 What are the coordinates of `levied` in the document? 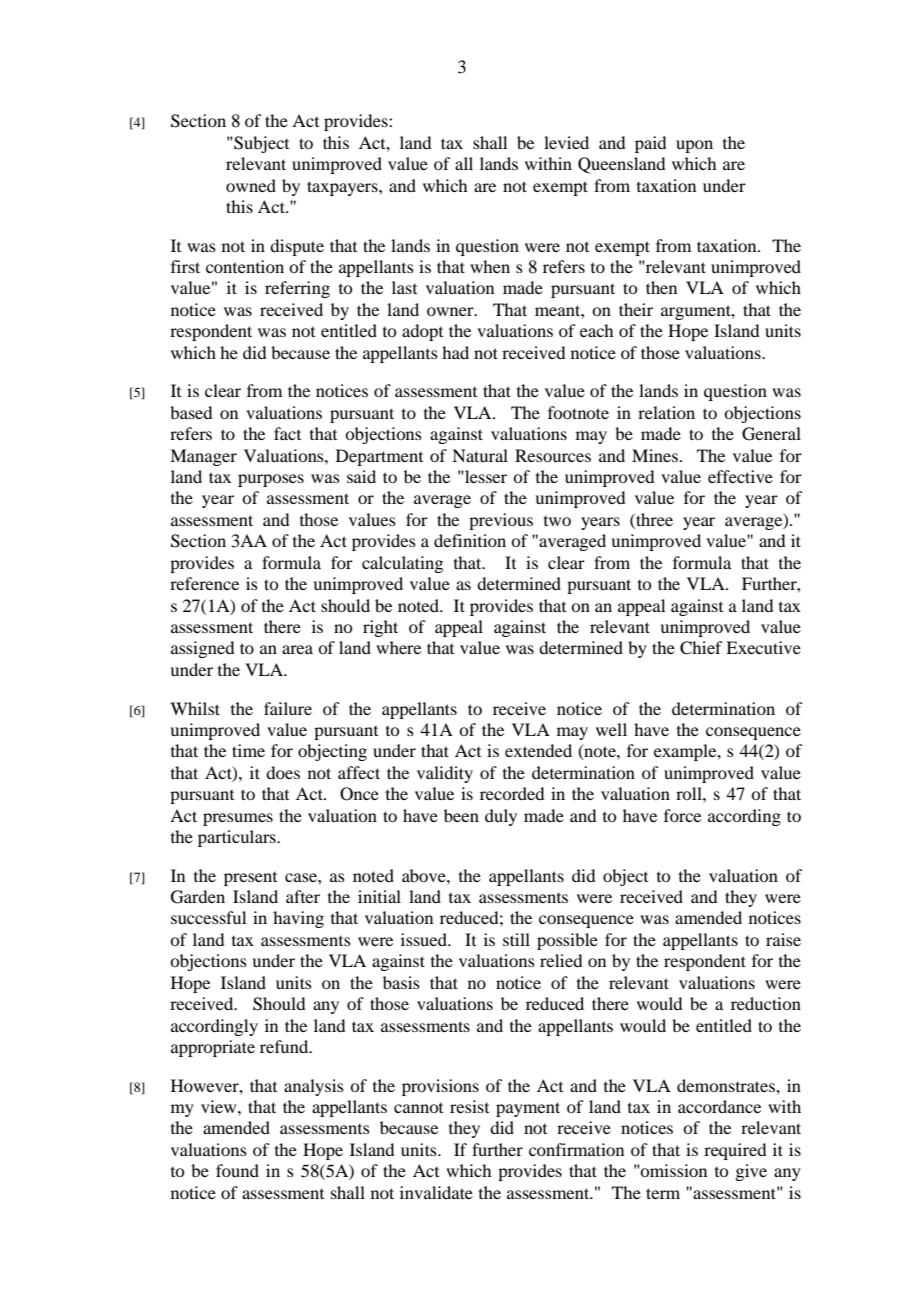 It's located at (566, 142).
